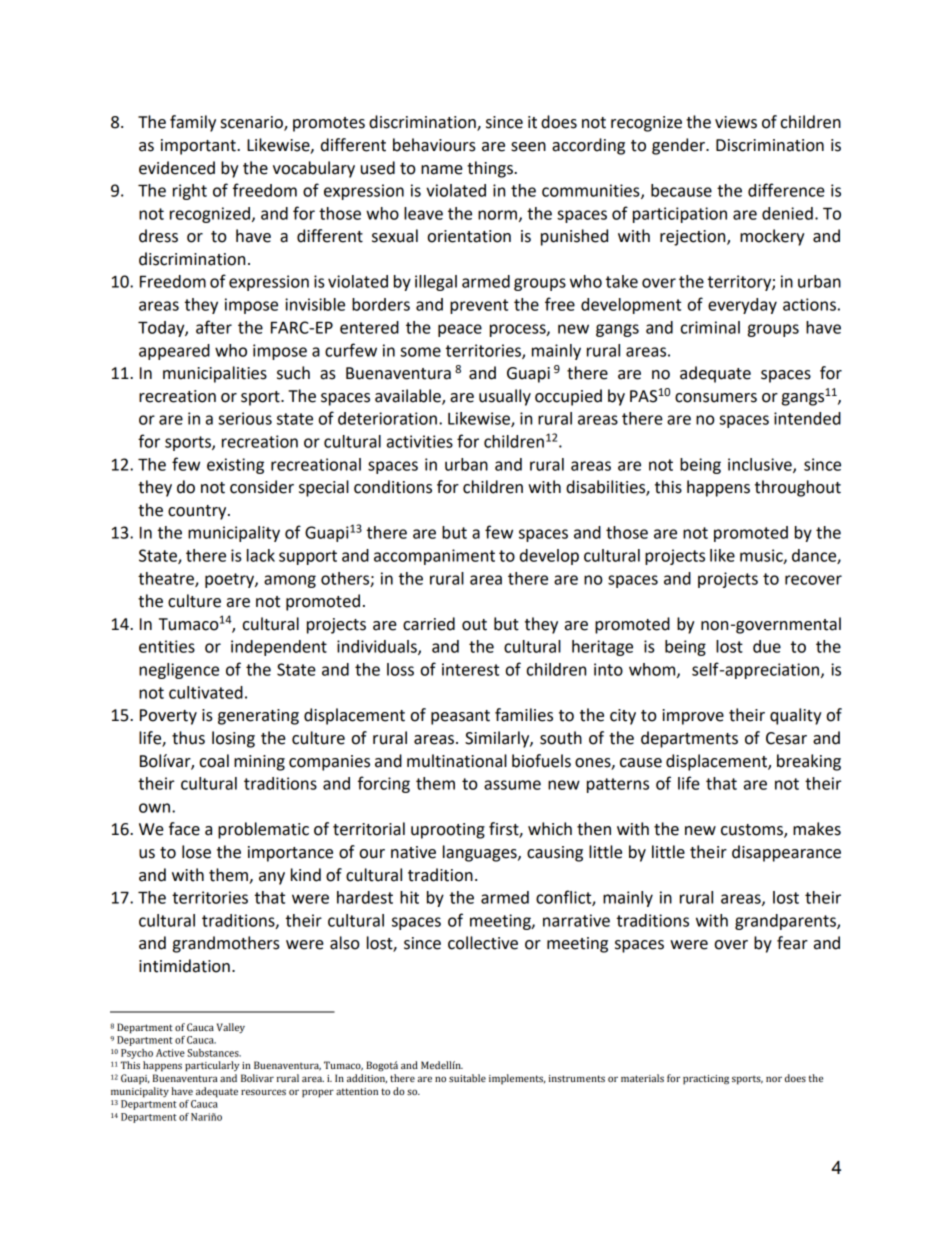 The height and width of the image is (1233, 952). Describe the element at coordinates (467, 1078) in the image. I see `suitable` at that location.
